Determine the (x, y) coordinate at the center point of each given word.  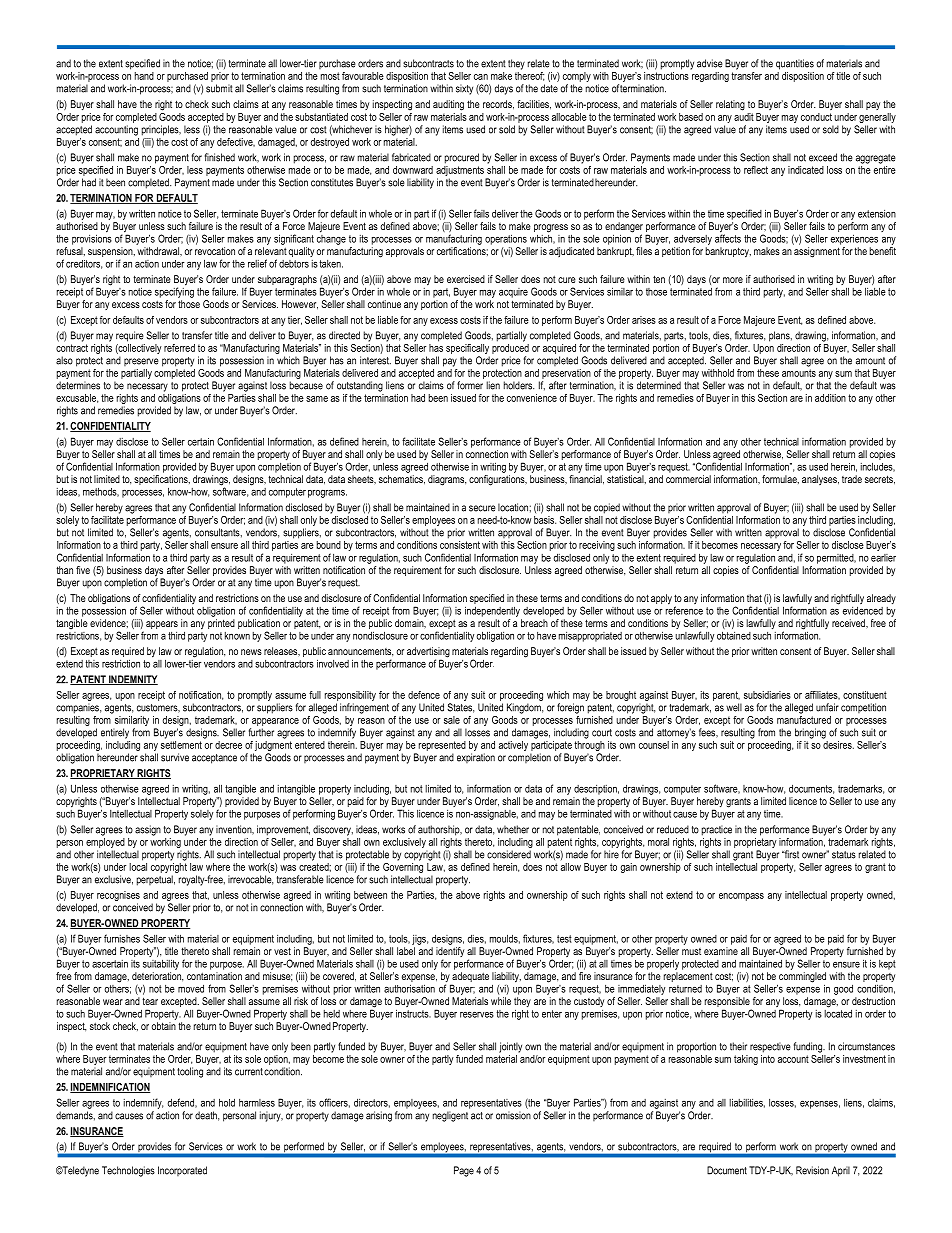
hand (144, 76)
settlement (181, 745)
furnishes (122, 938)
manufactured (804, 718)
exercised (466, 279)
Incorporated (182, 1171)
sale (452, 720)
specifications (162, 481)
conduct (816, 117)
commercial (688, 479)
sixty (464, 89)
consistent (460, 545)
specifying (174, 291)
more (733, 280)
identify (450, 953)
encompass (741, 897)
